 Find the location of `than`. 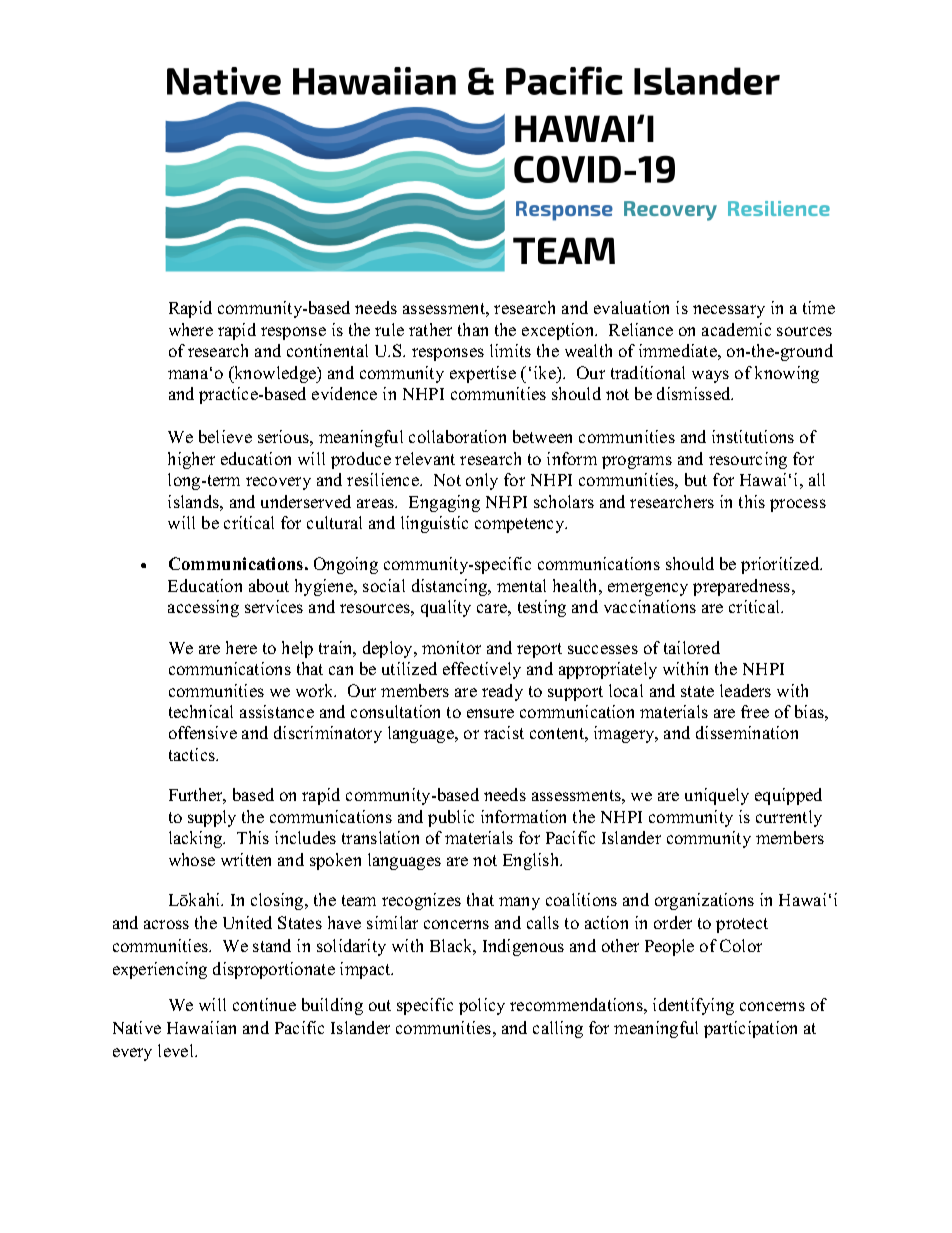

than is located at coordinates (473, 329).
